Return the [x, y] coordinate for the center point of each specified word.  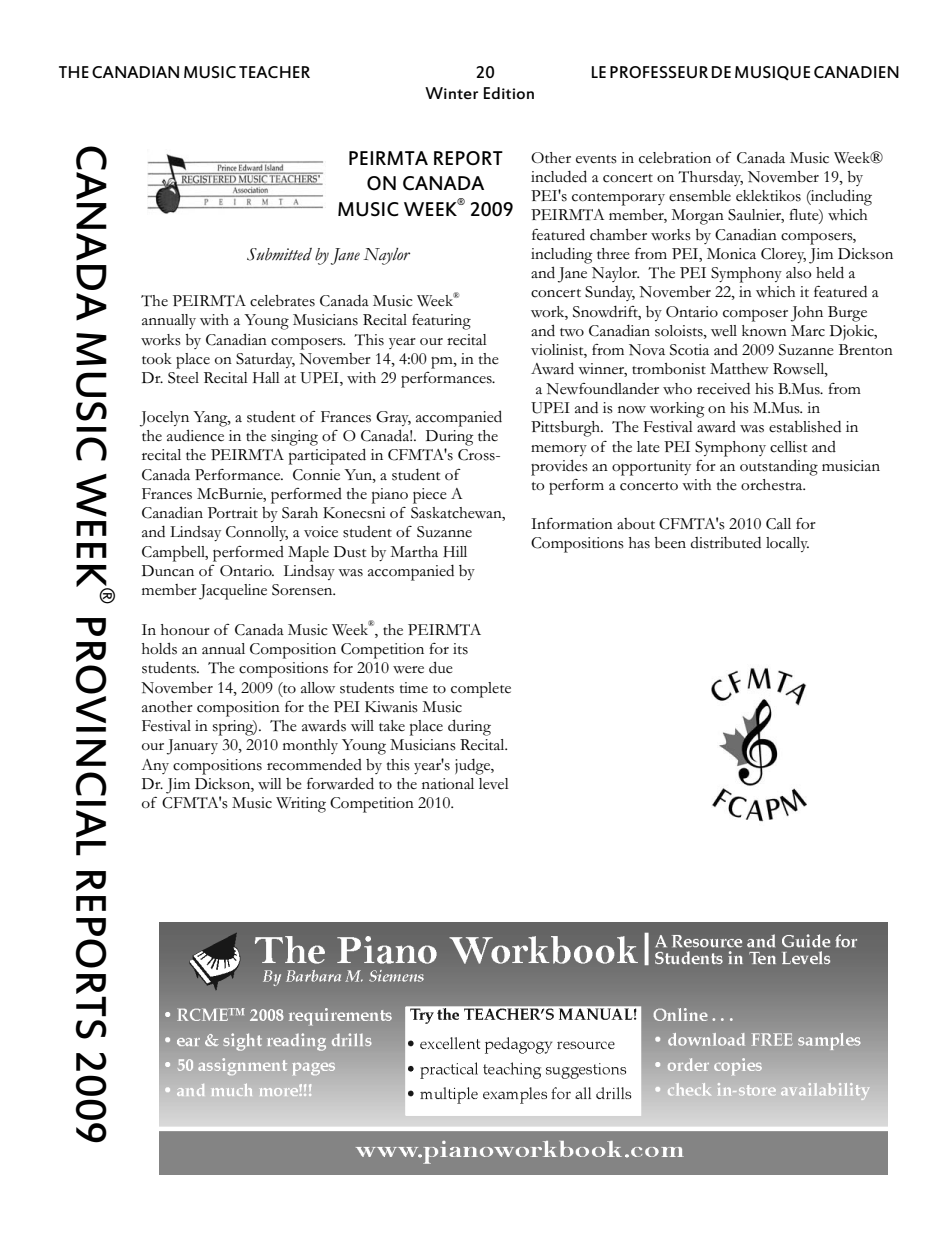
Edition [509, 93]
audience [195, 435]
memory [559, 450]
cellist [788, 447]
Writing [301, 805]
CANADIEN [856, 72]
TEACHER [274, 72]
